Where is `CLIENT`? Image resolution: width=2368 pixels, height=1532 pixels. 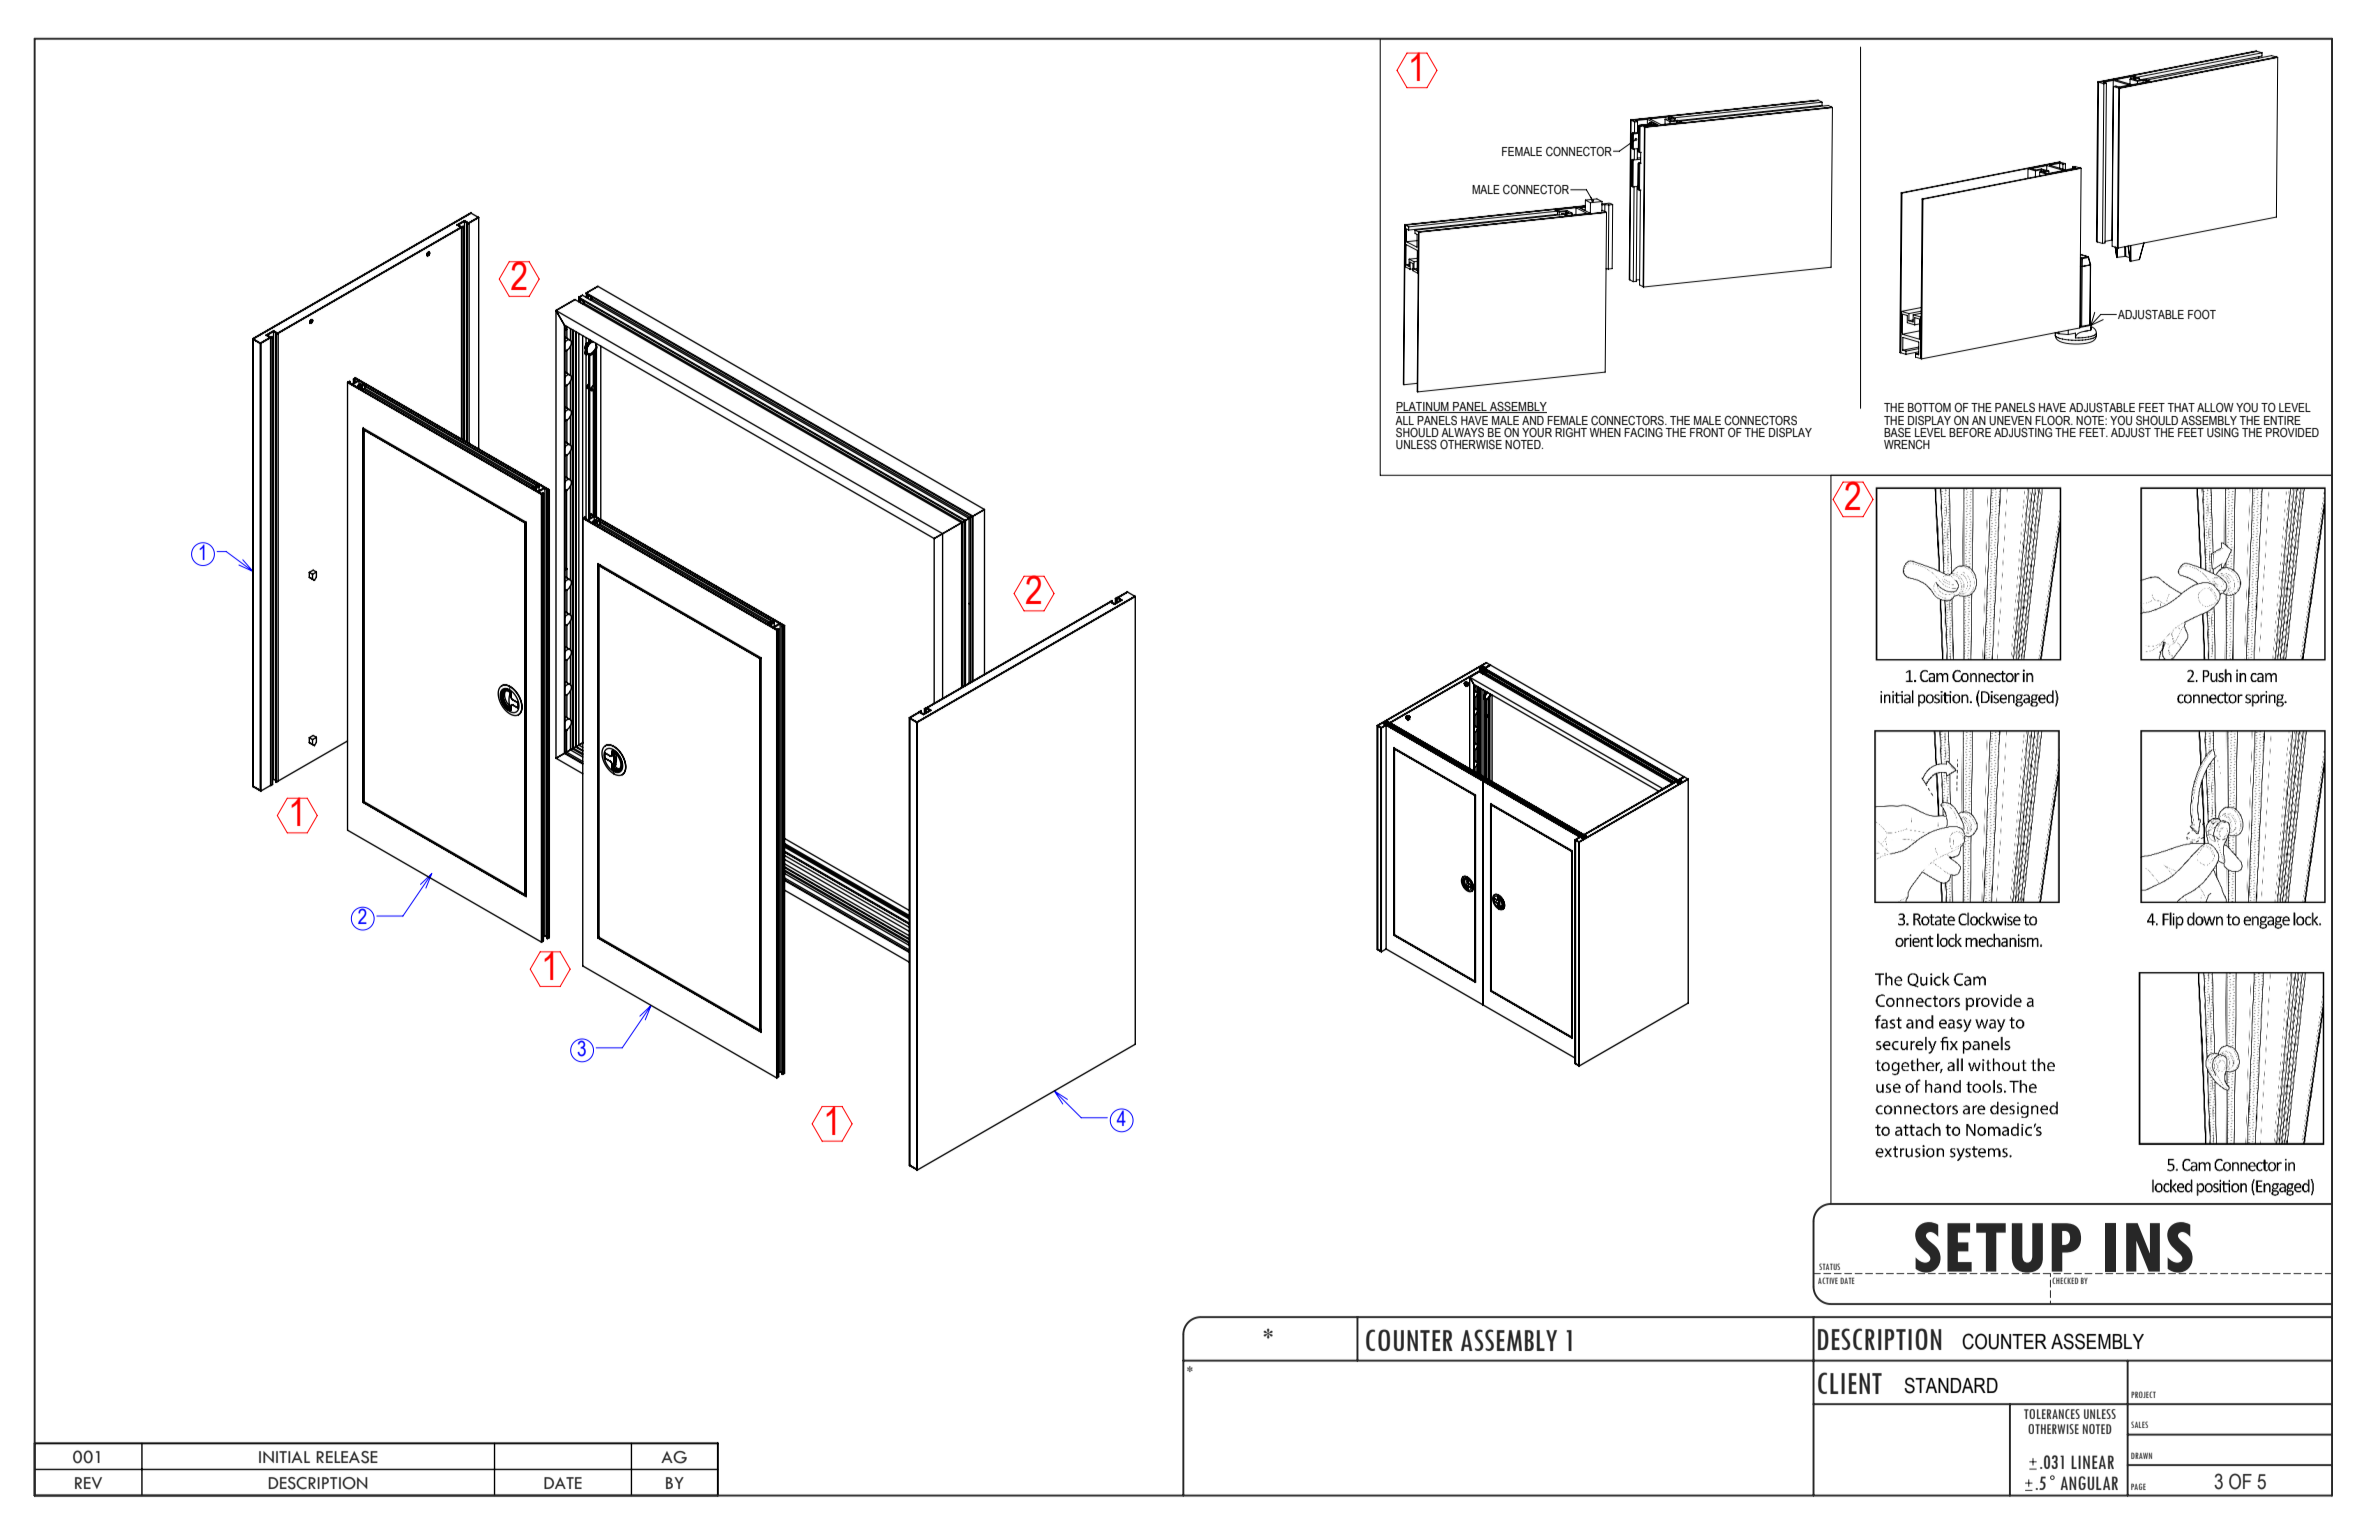
CLIENT is located at coordinates (1850, 1383).
